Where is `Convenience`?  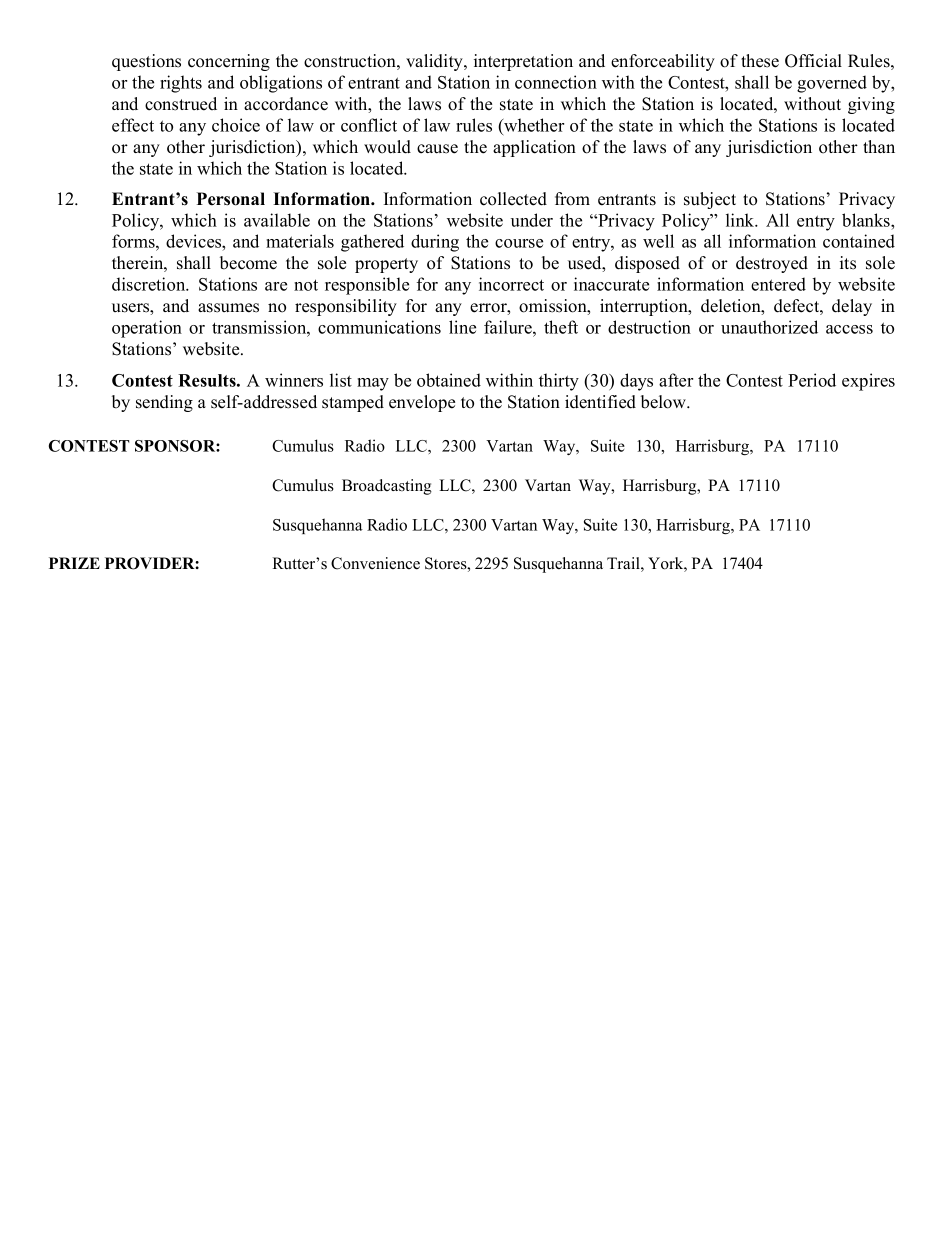 Convenience is located at coordinates (375, 563).
